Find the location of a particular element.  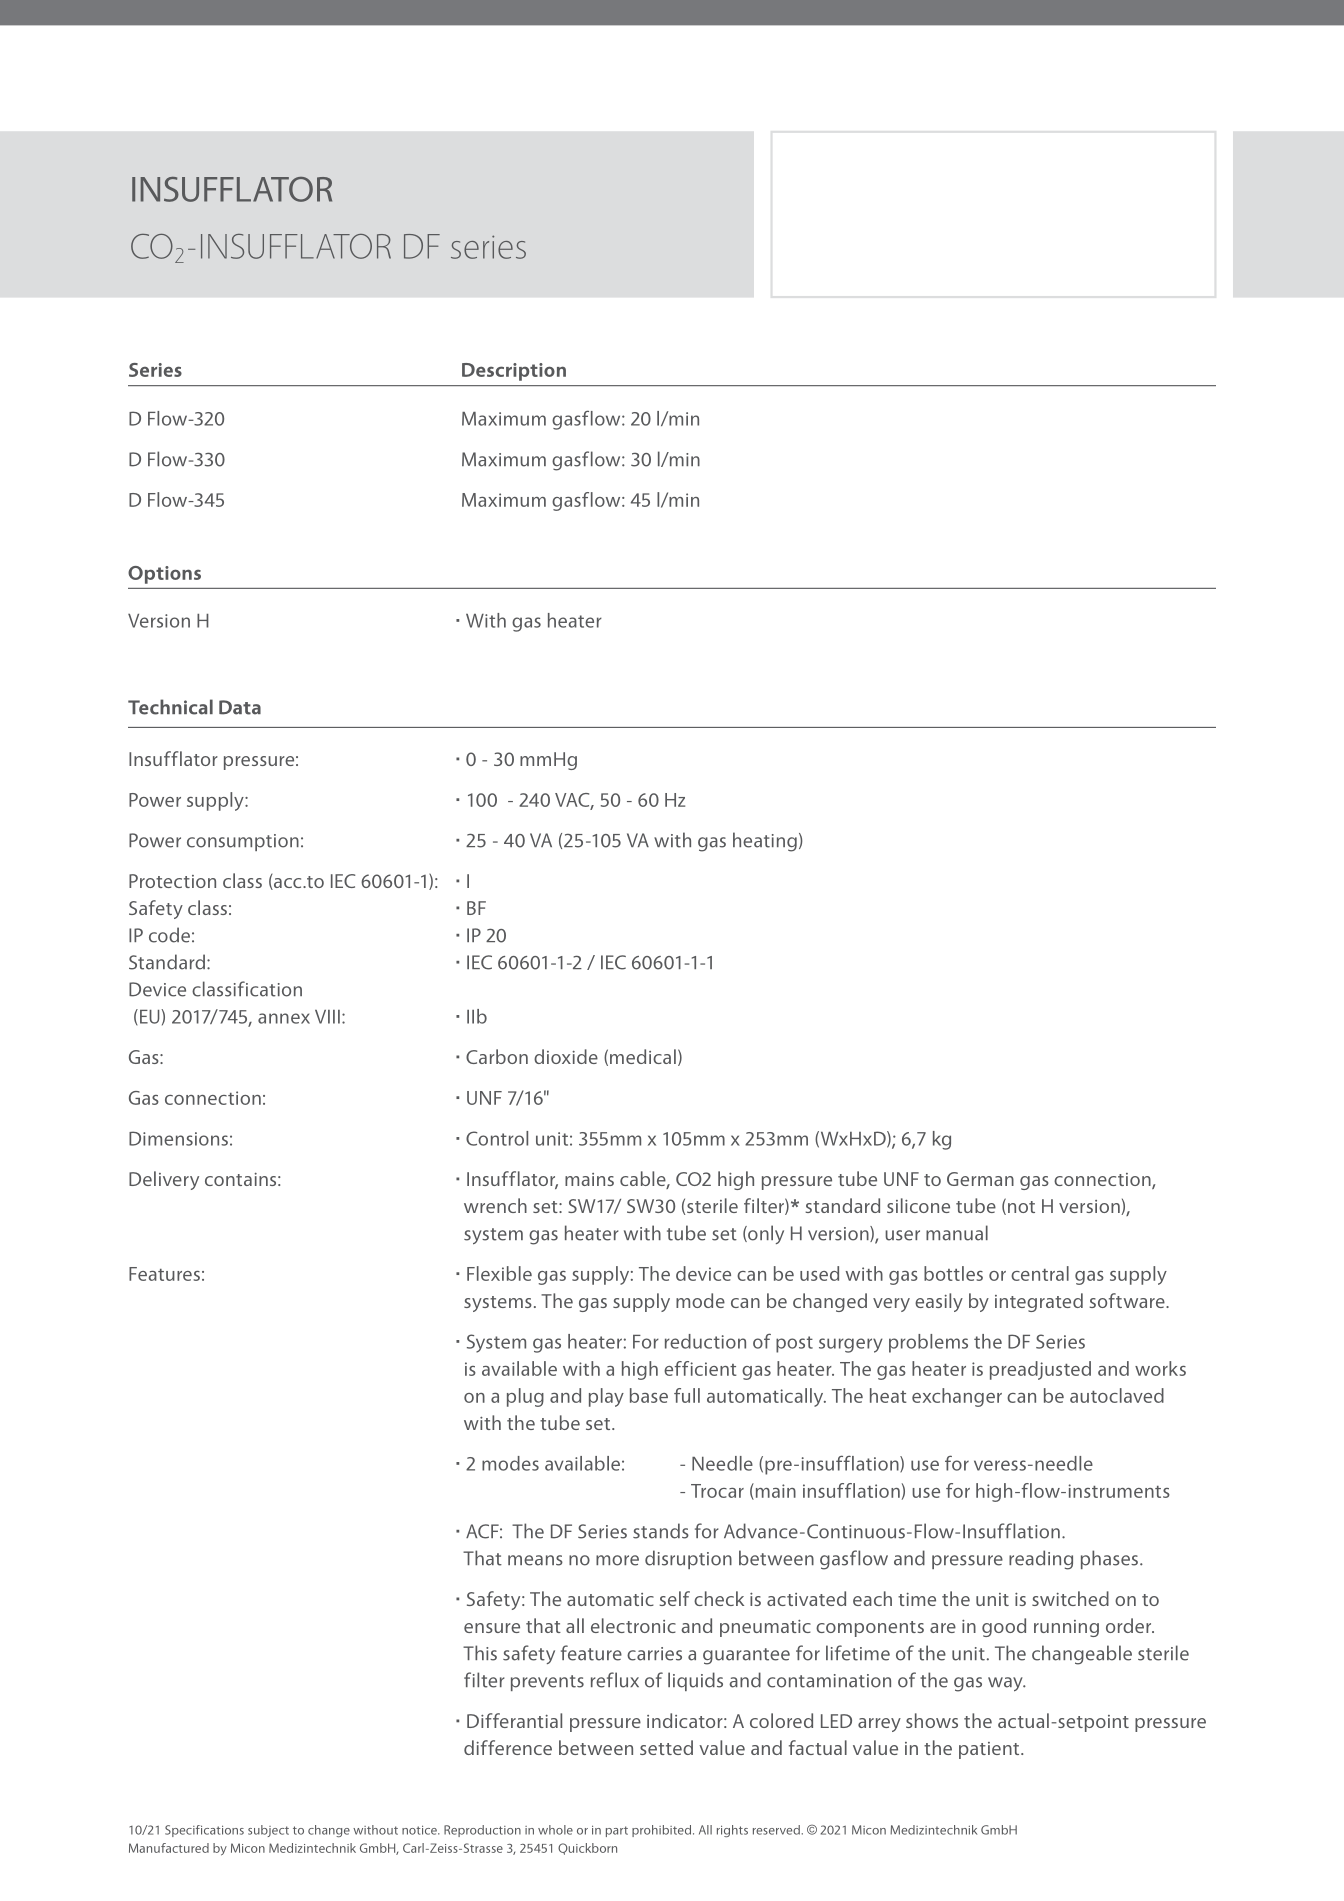

Data is located at coordinates (240, 707).
